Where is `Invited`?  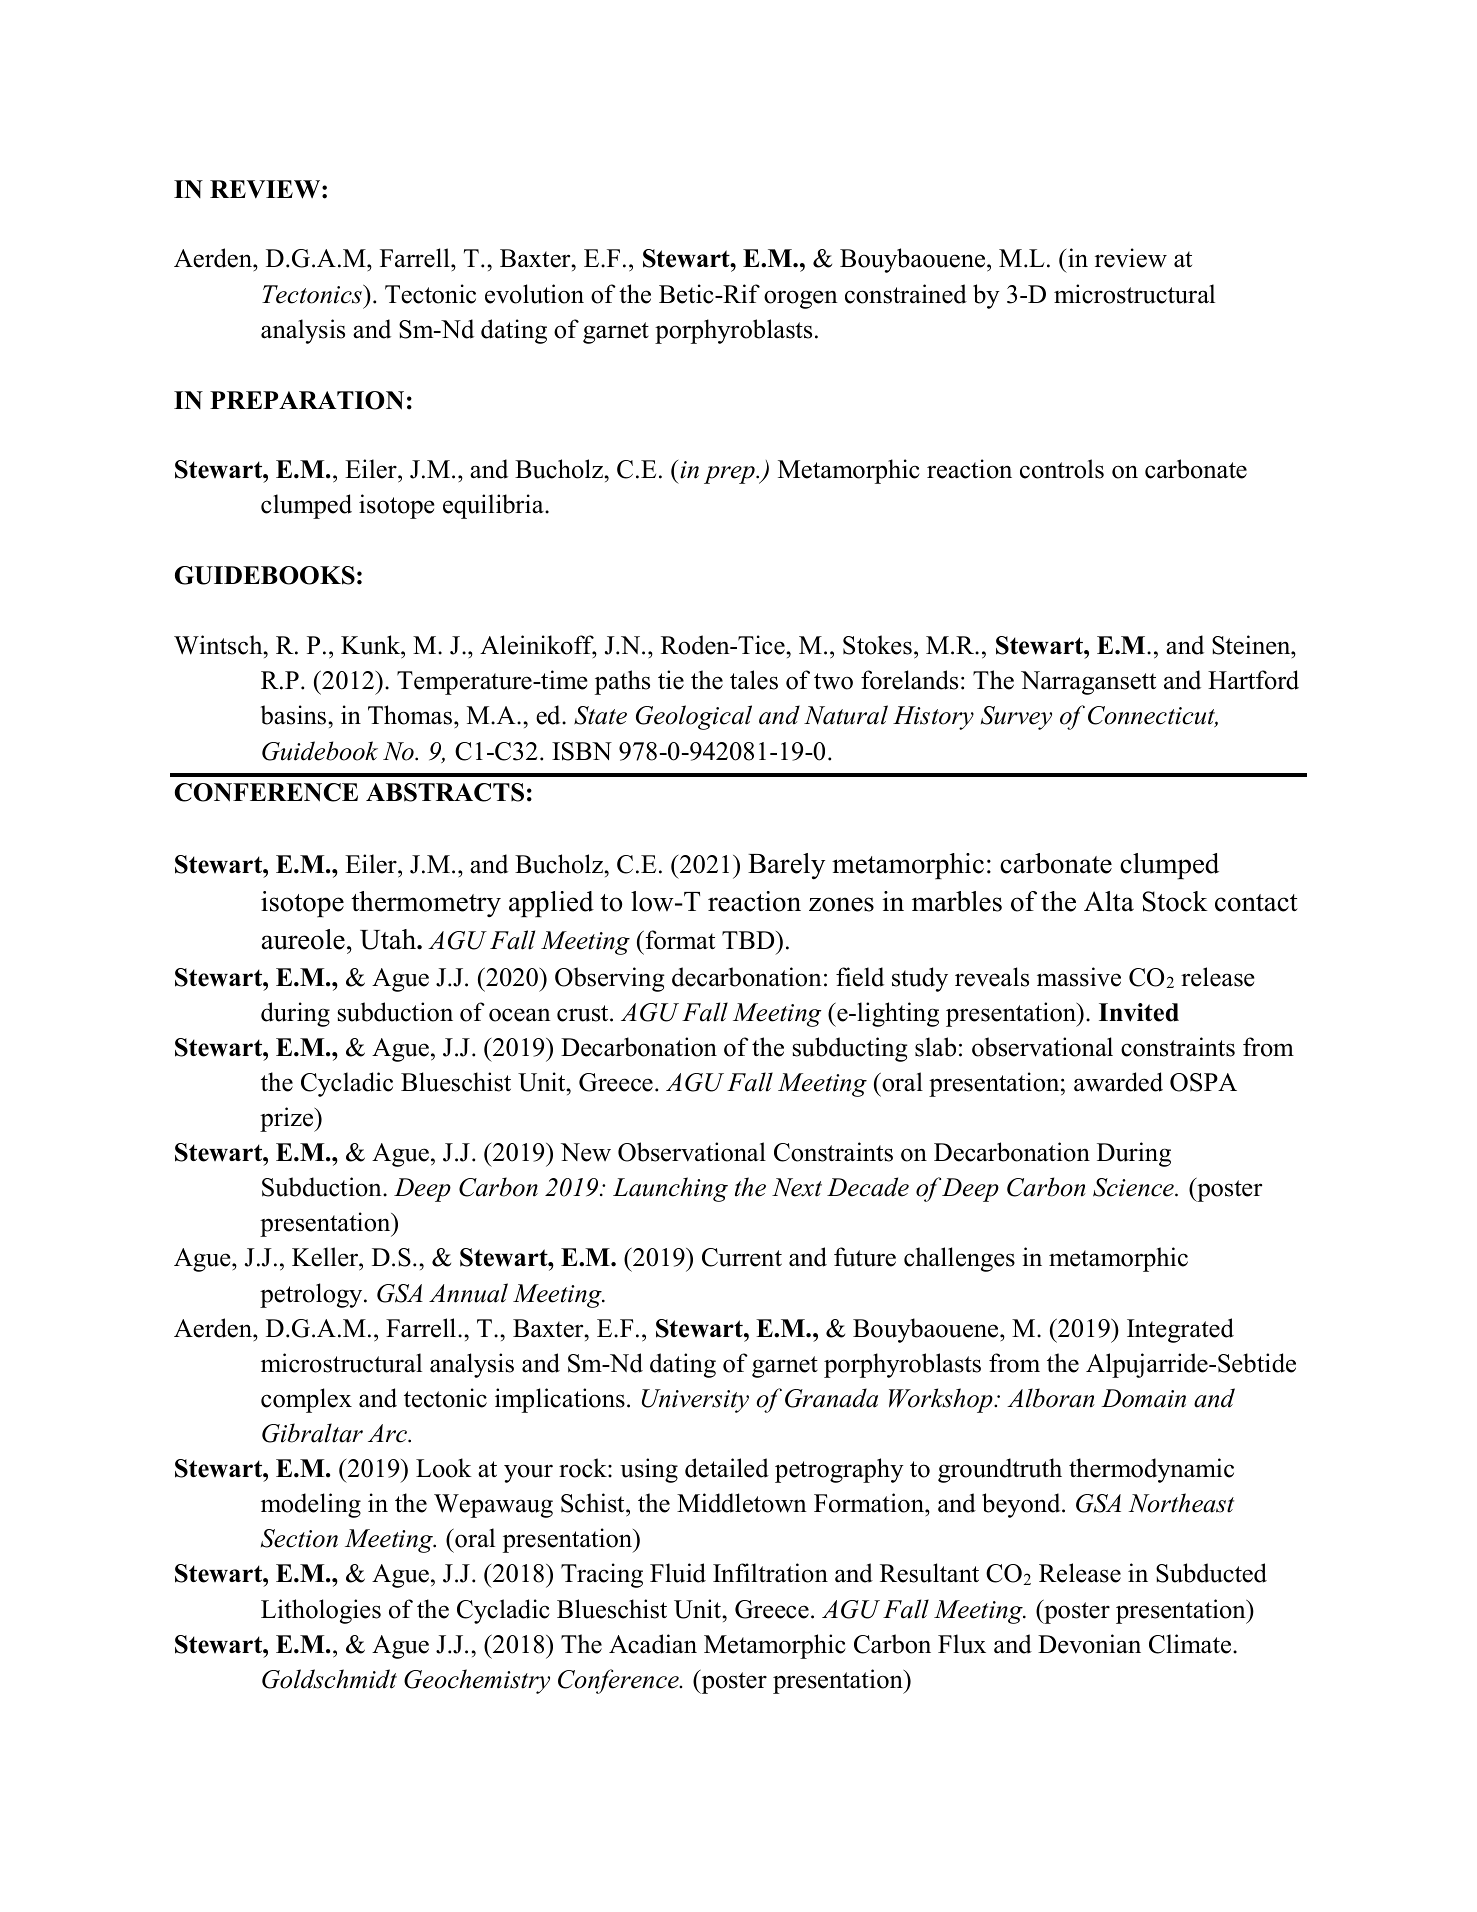
Invited is located at coordinates (1139, 1012).
